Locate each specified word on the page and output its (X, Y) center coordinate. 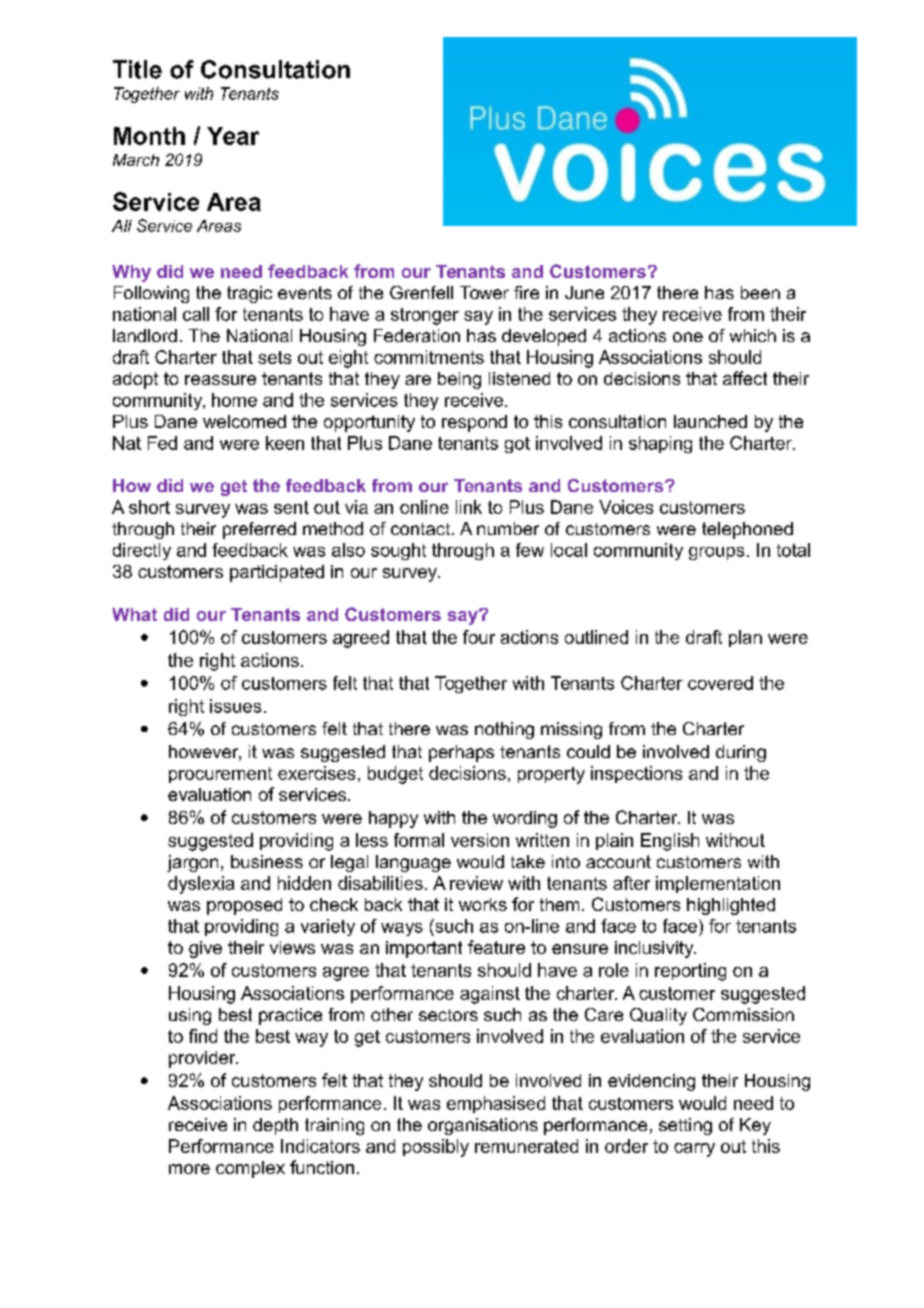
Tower (484, 292)
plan (745, 638)
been (760, 292)
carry (694, 1150)
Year (233, 136)
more (189, 1169)
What (134, 614)
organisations (483, 1126)
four (479, 637)
